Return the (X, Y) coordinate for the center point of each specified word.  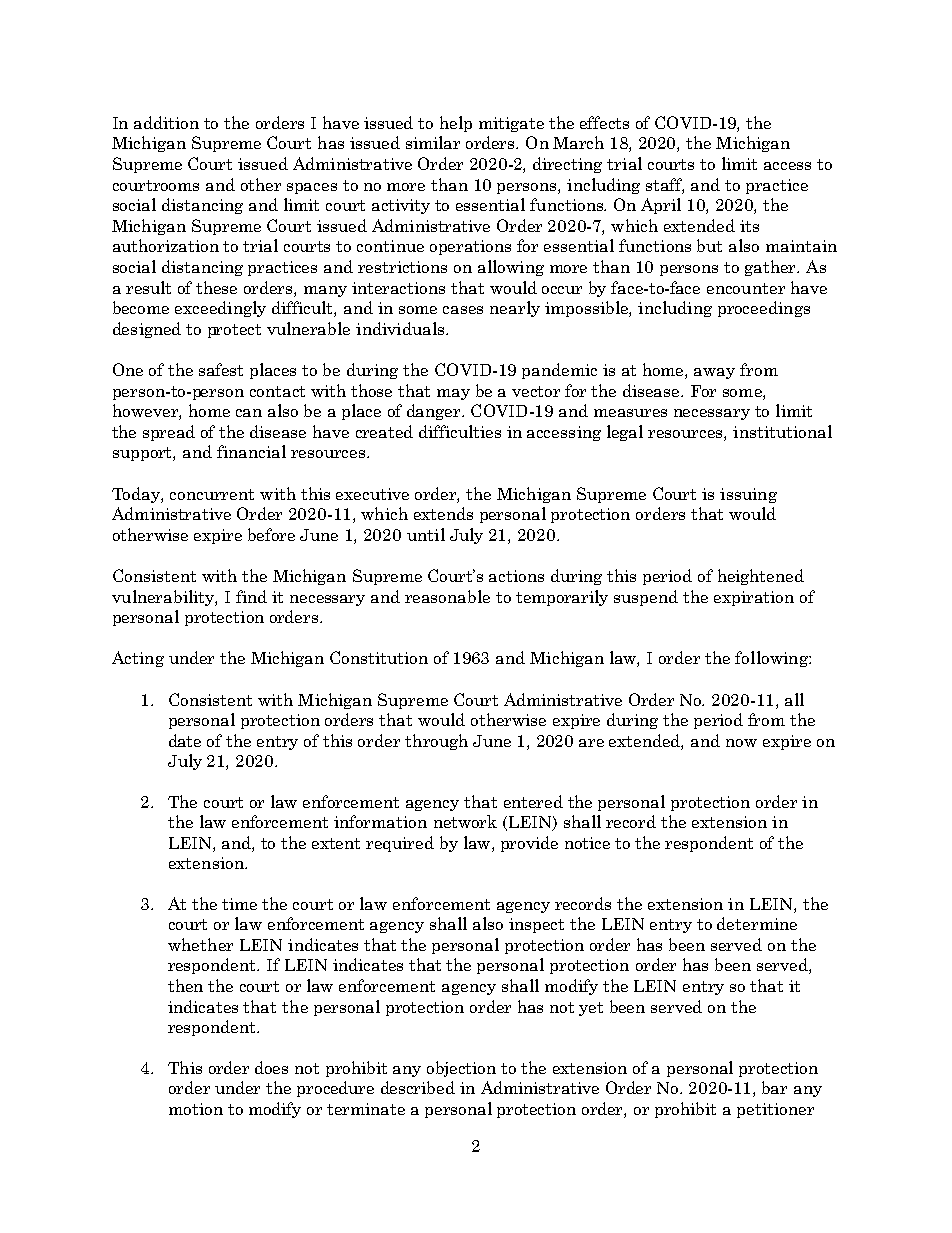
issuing (748, 495)
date (185, 740)
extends (443, 513)
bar (774, 1087)
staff (665, 185)
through (436, 742)
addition (166, 122)
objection (461, 1069)
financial (251, 451)
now (741, 743)
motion (196, 1109)
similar (433, 142)
